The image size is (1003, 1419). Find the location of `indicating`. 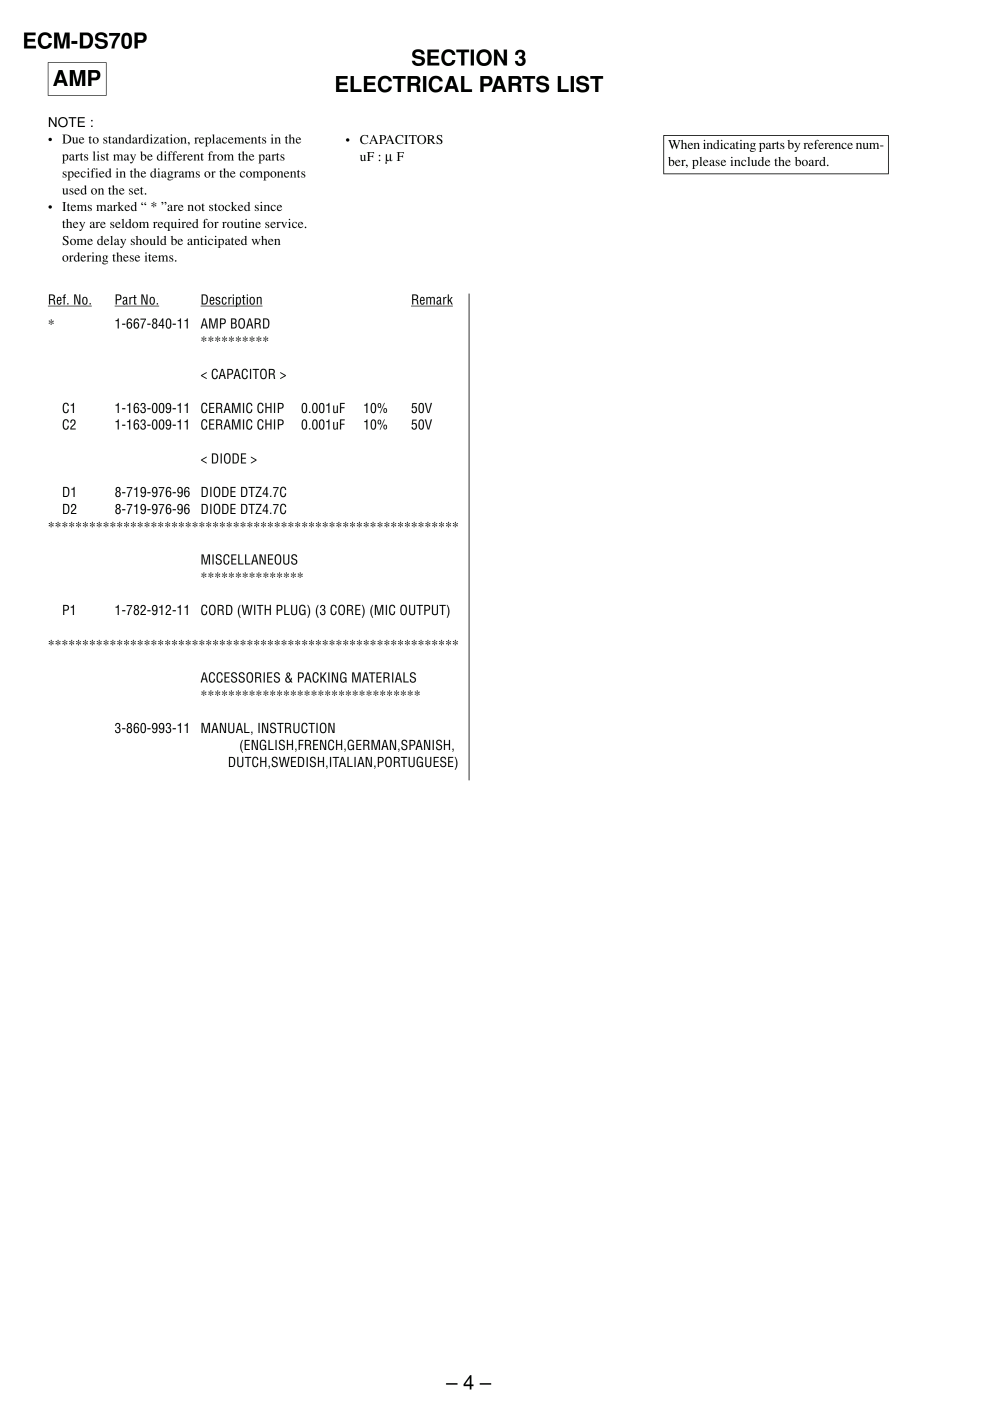

indicating is located at coordinates (729, 146).
